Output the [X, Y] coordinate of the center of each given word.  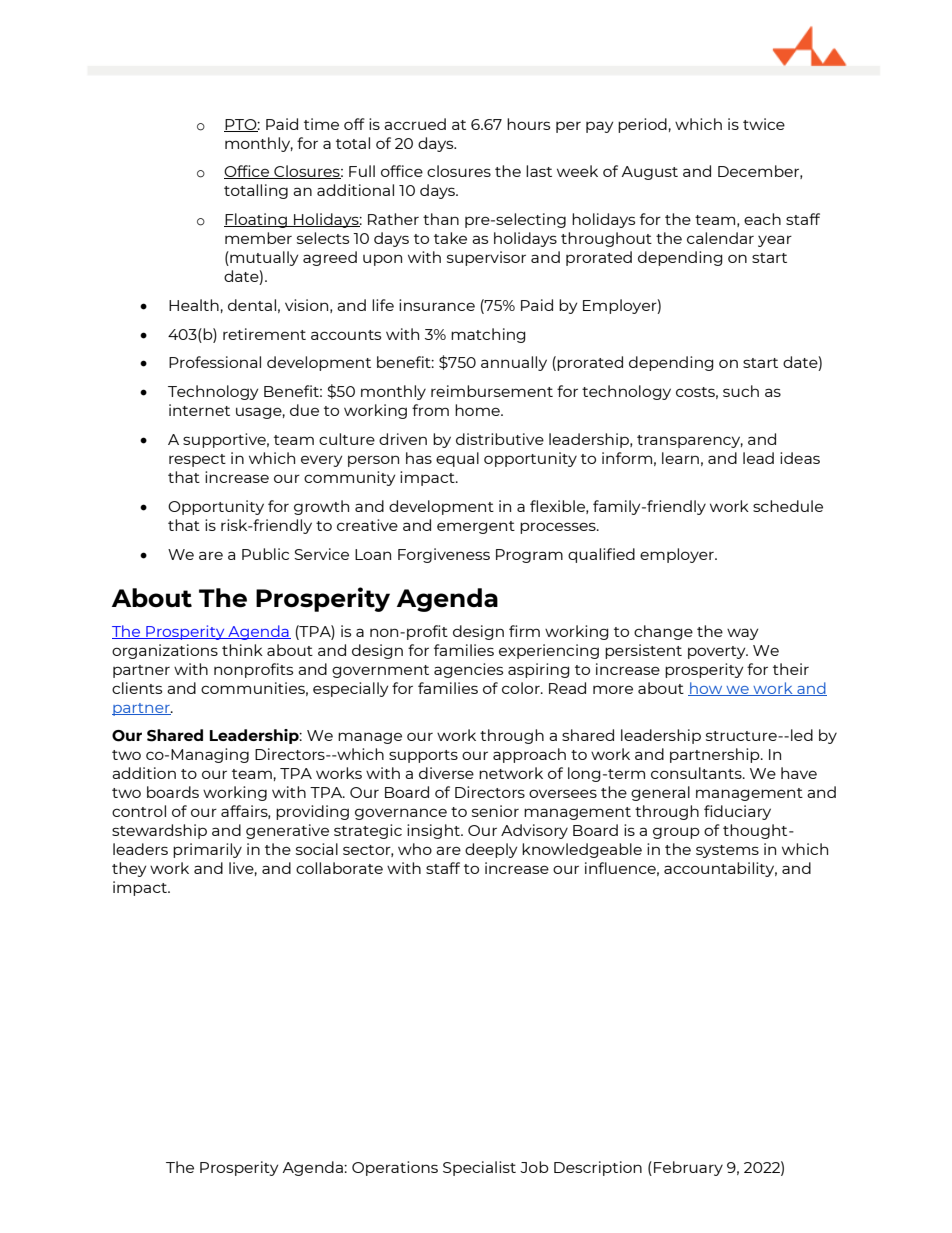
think [242, 650]
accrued [415, 124]
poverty [718, 652]
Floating [256, 220]
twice [764, 124]
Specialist [479, 1168]
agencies [468, 670]
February [688, 1168]
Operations [395, 1168]
